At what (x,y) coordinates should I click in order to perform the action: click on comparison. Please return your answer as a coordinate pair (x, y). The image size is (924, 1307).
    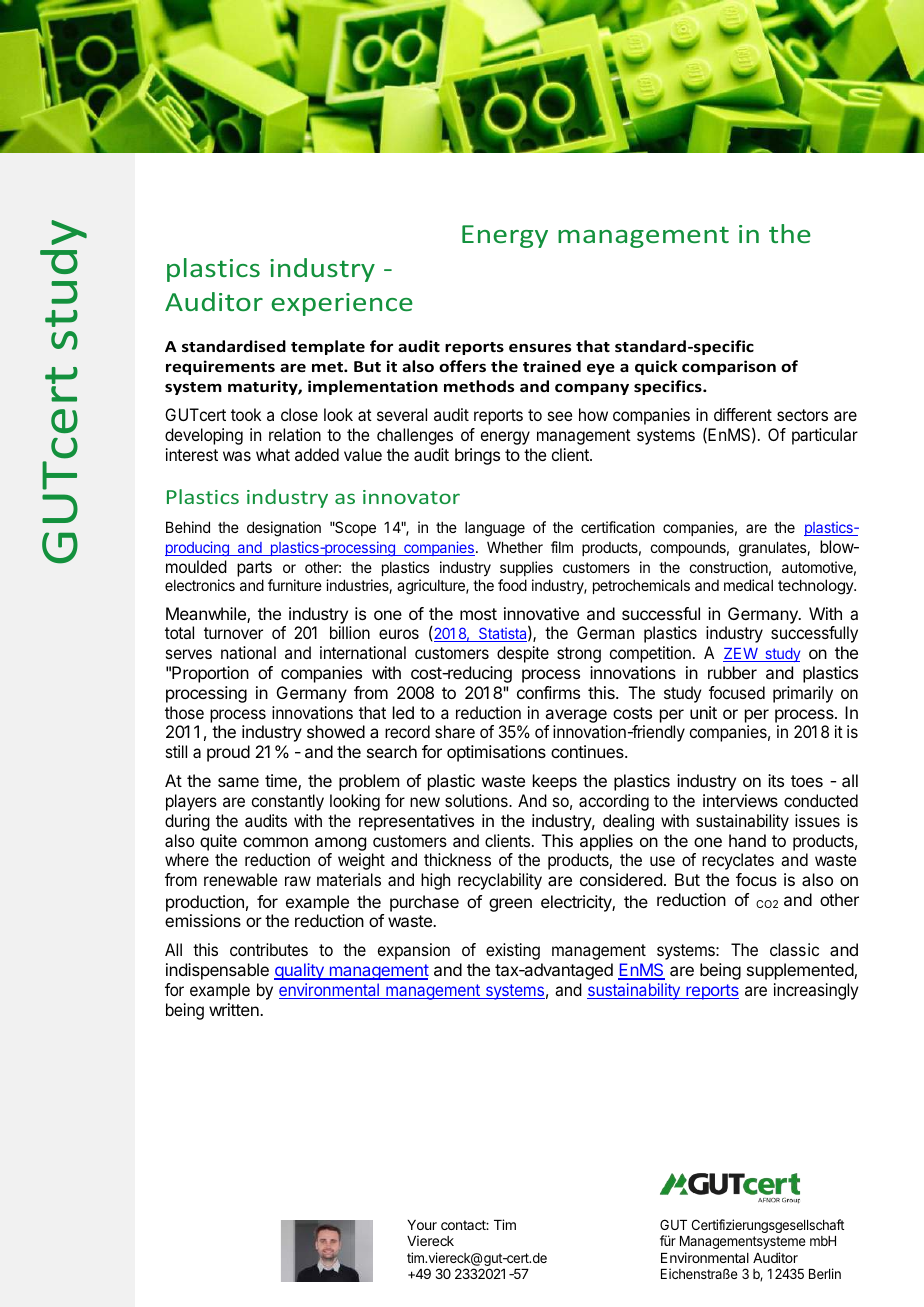
    Looking at the image, I should click on (729, 367).
